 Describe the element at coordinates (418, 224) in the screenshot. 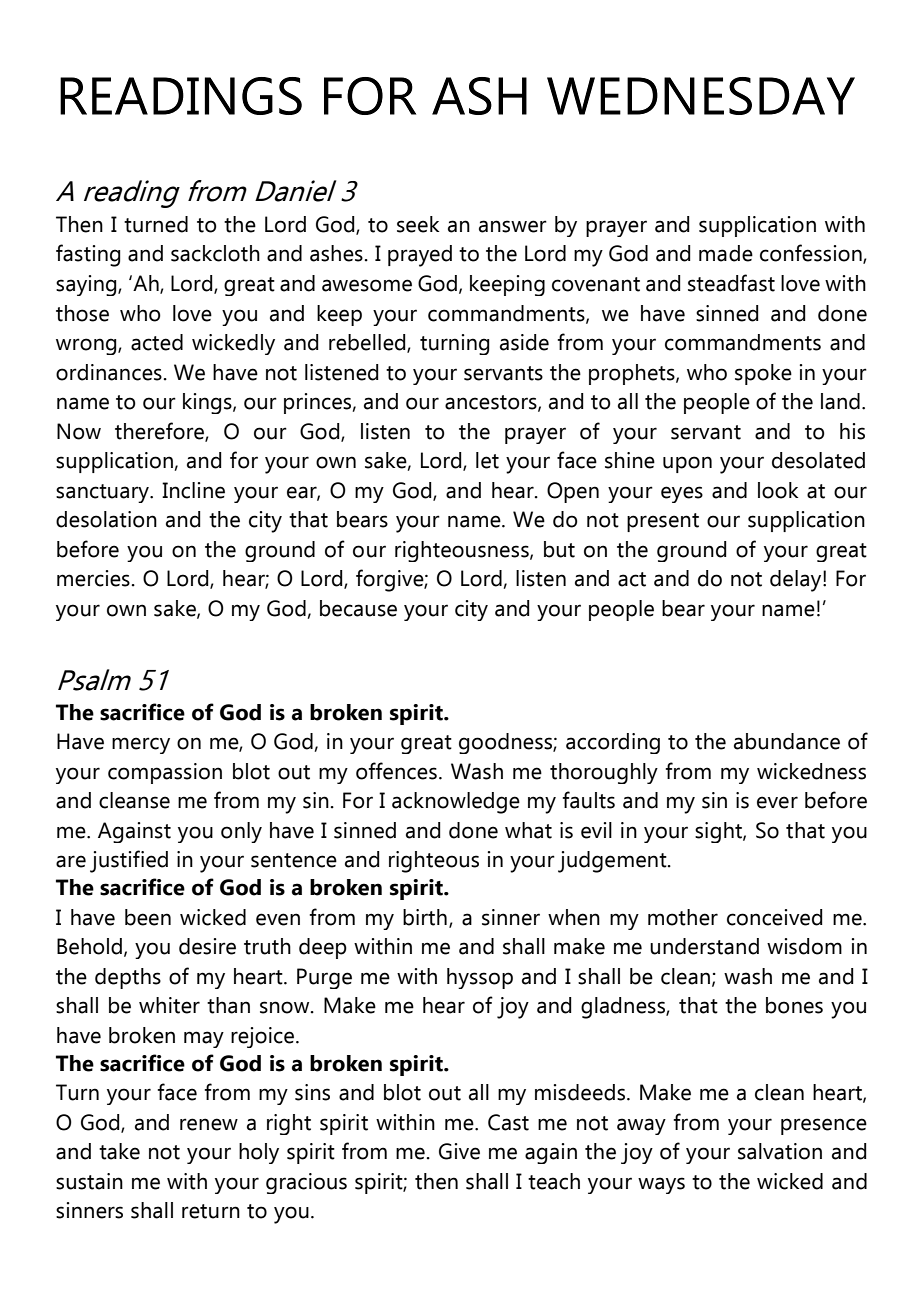

I see `seek` at that location.
